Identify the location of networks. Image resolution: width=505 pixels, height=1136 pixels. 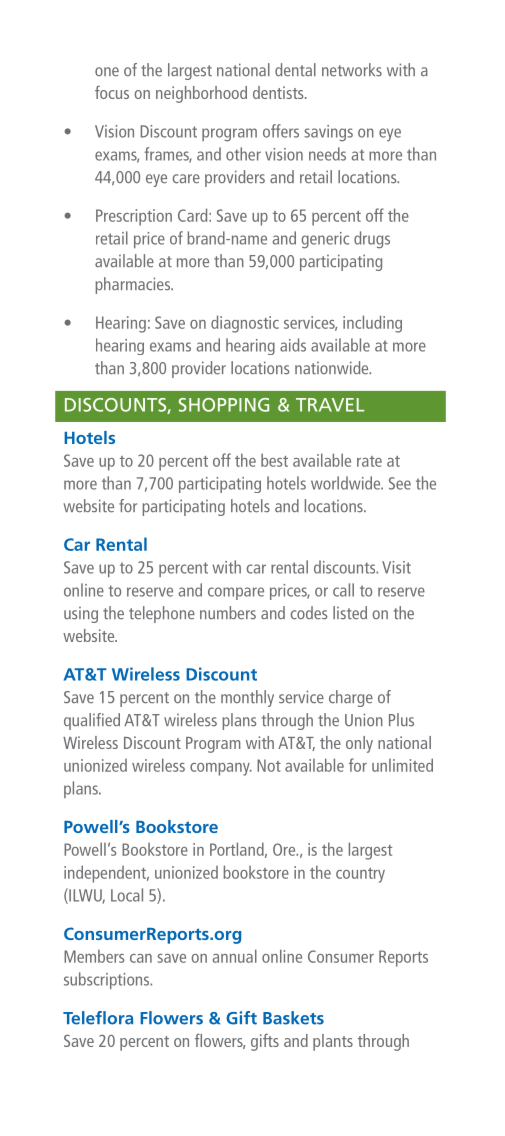
(352, 70).
